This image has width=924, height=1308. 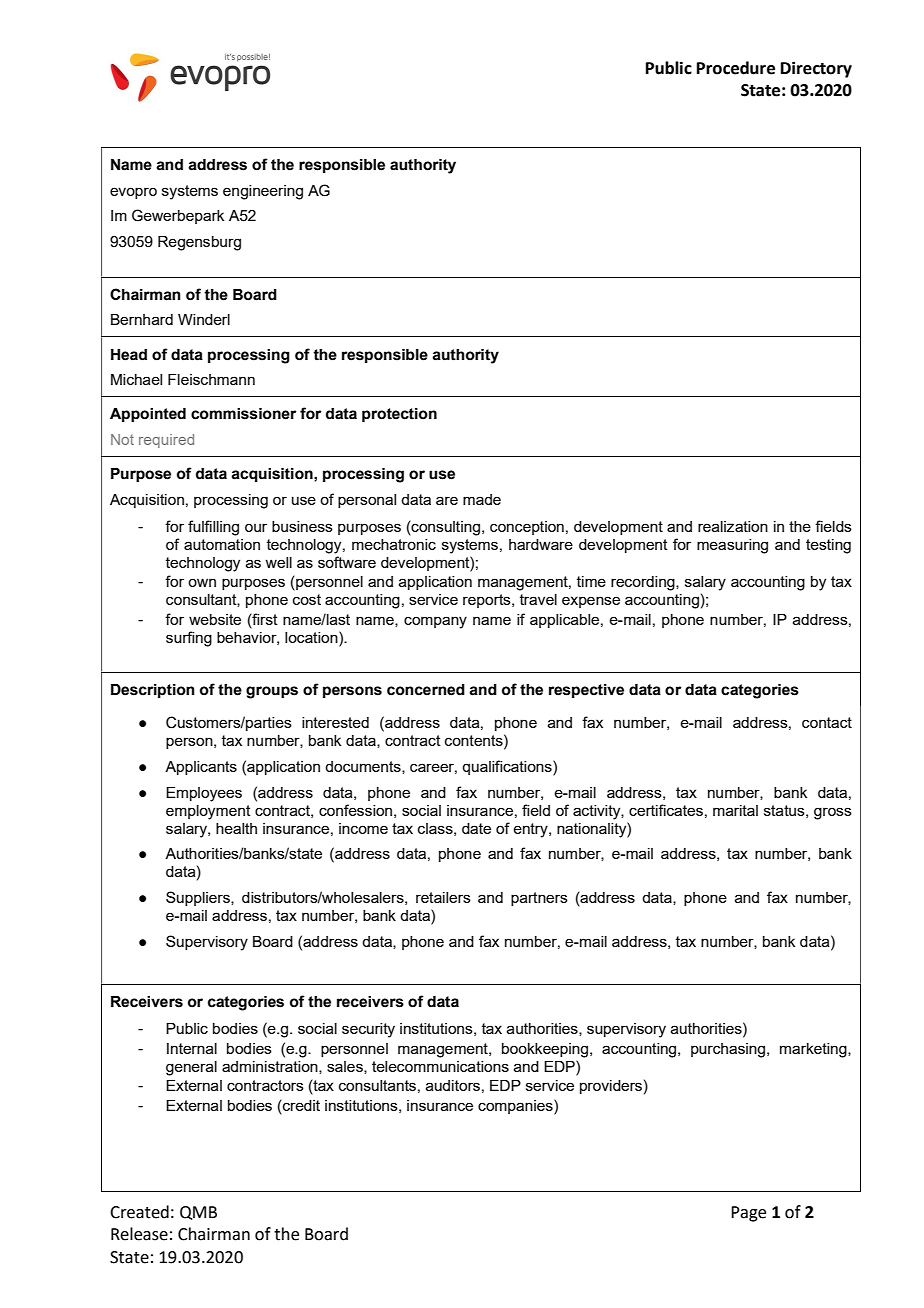 I want to click on realization, so click(x=733, y=526).
